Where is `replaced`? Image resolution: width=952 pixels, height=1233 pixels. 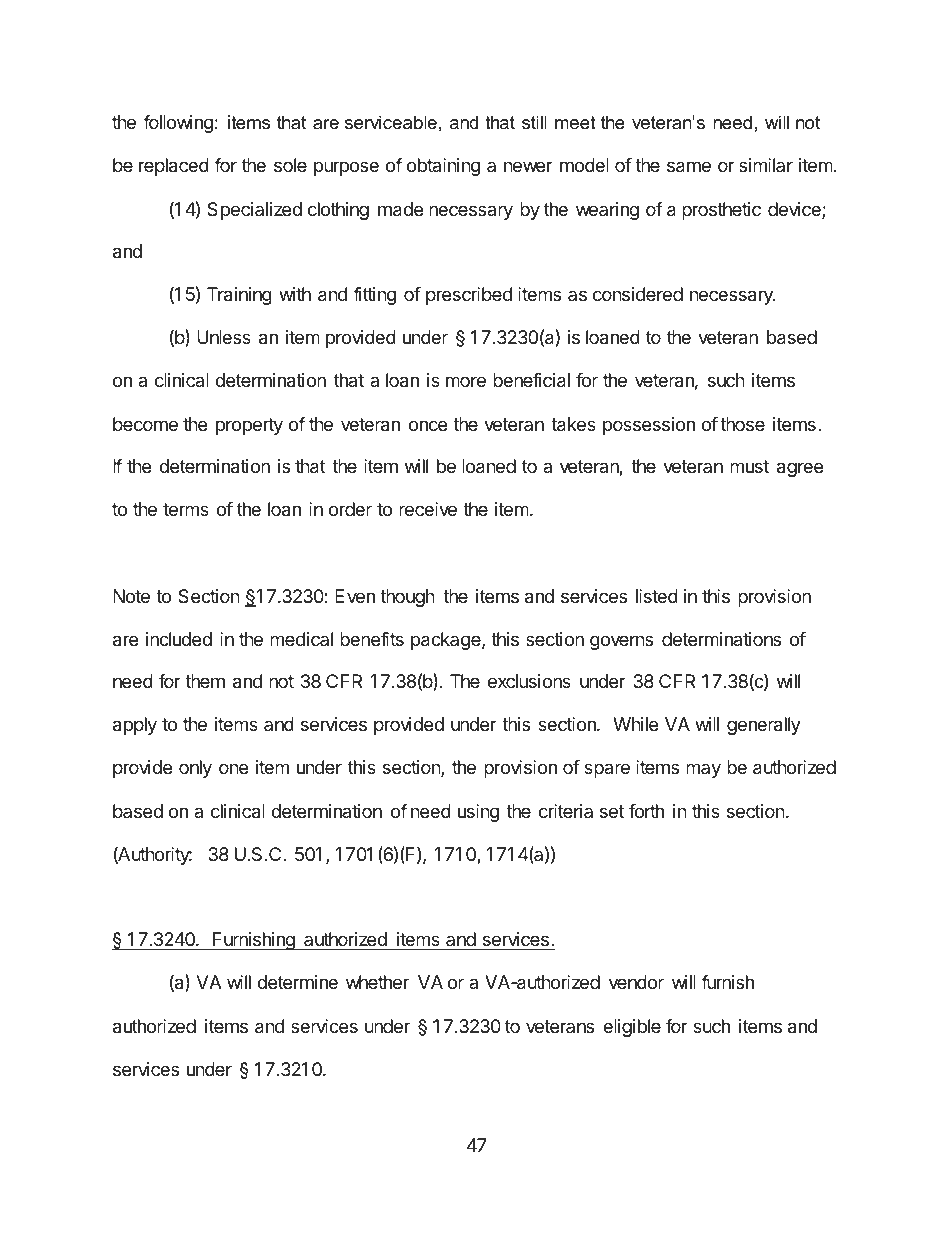
replaced is located at coordinates (174, 167).
